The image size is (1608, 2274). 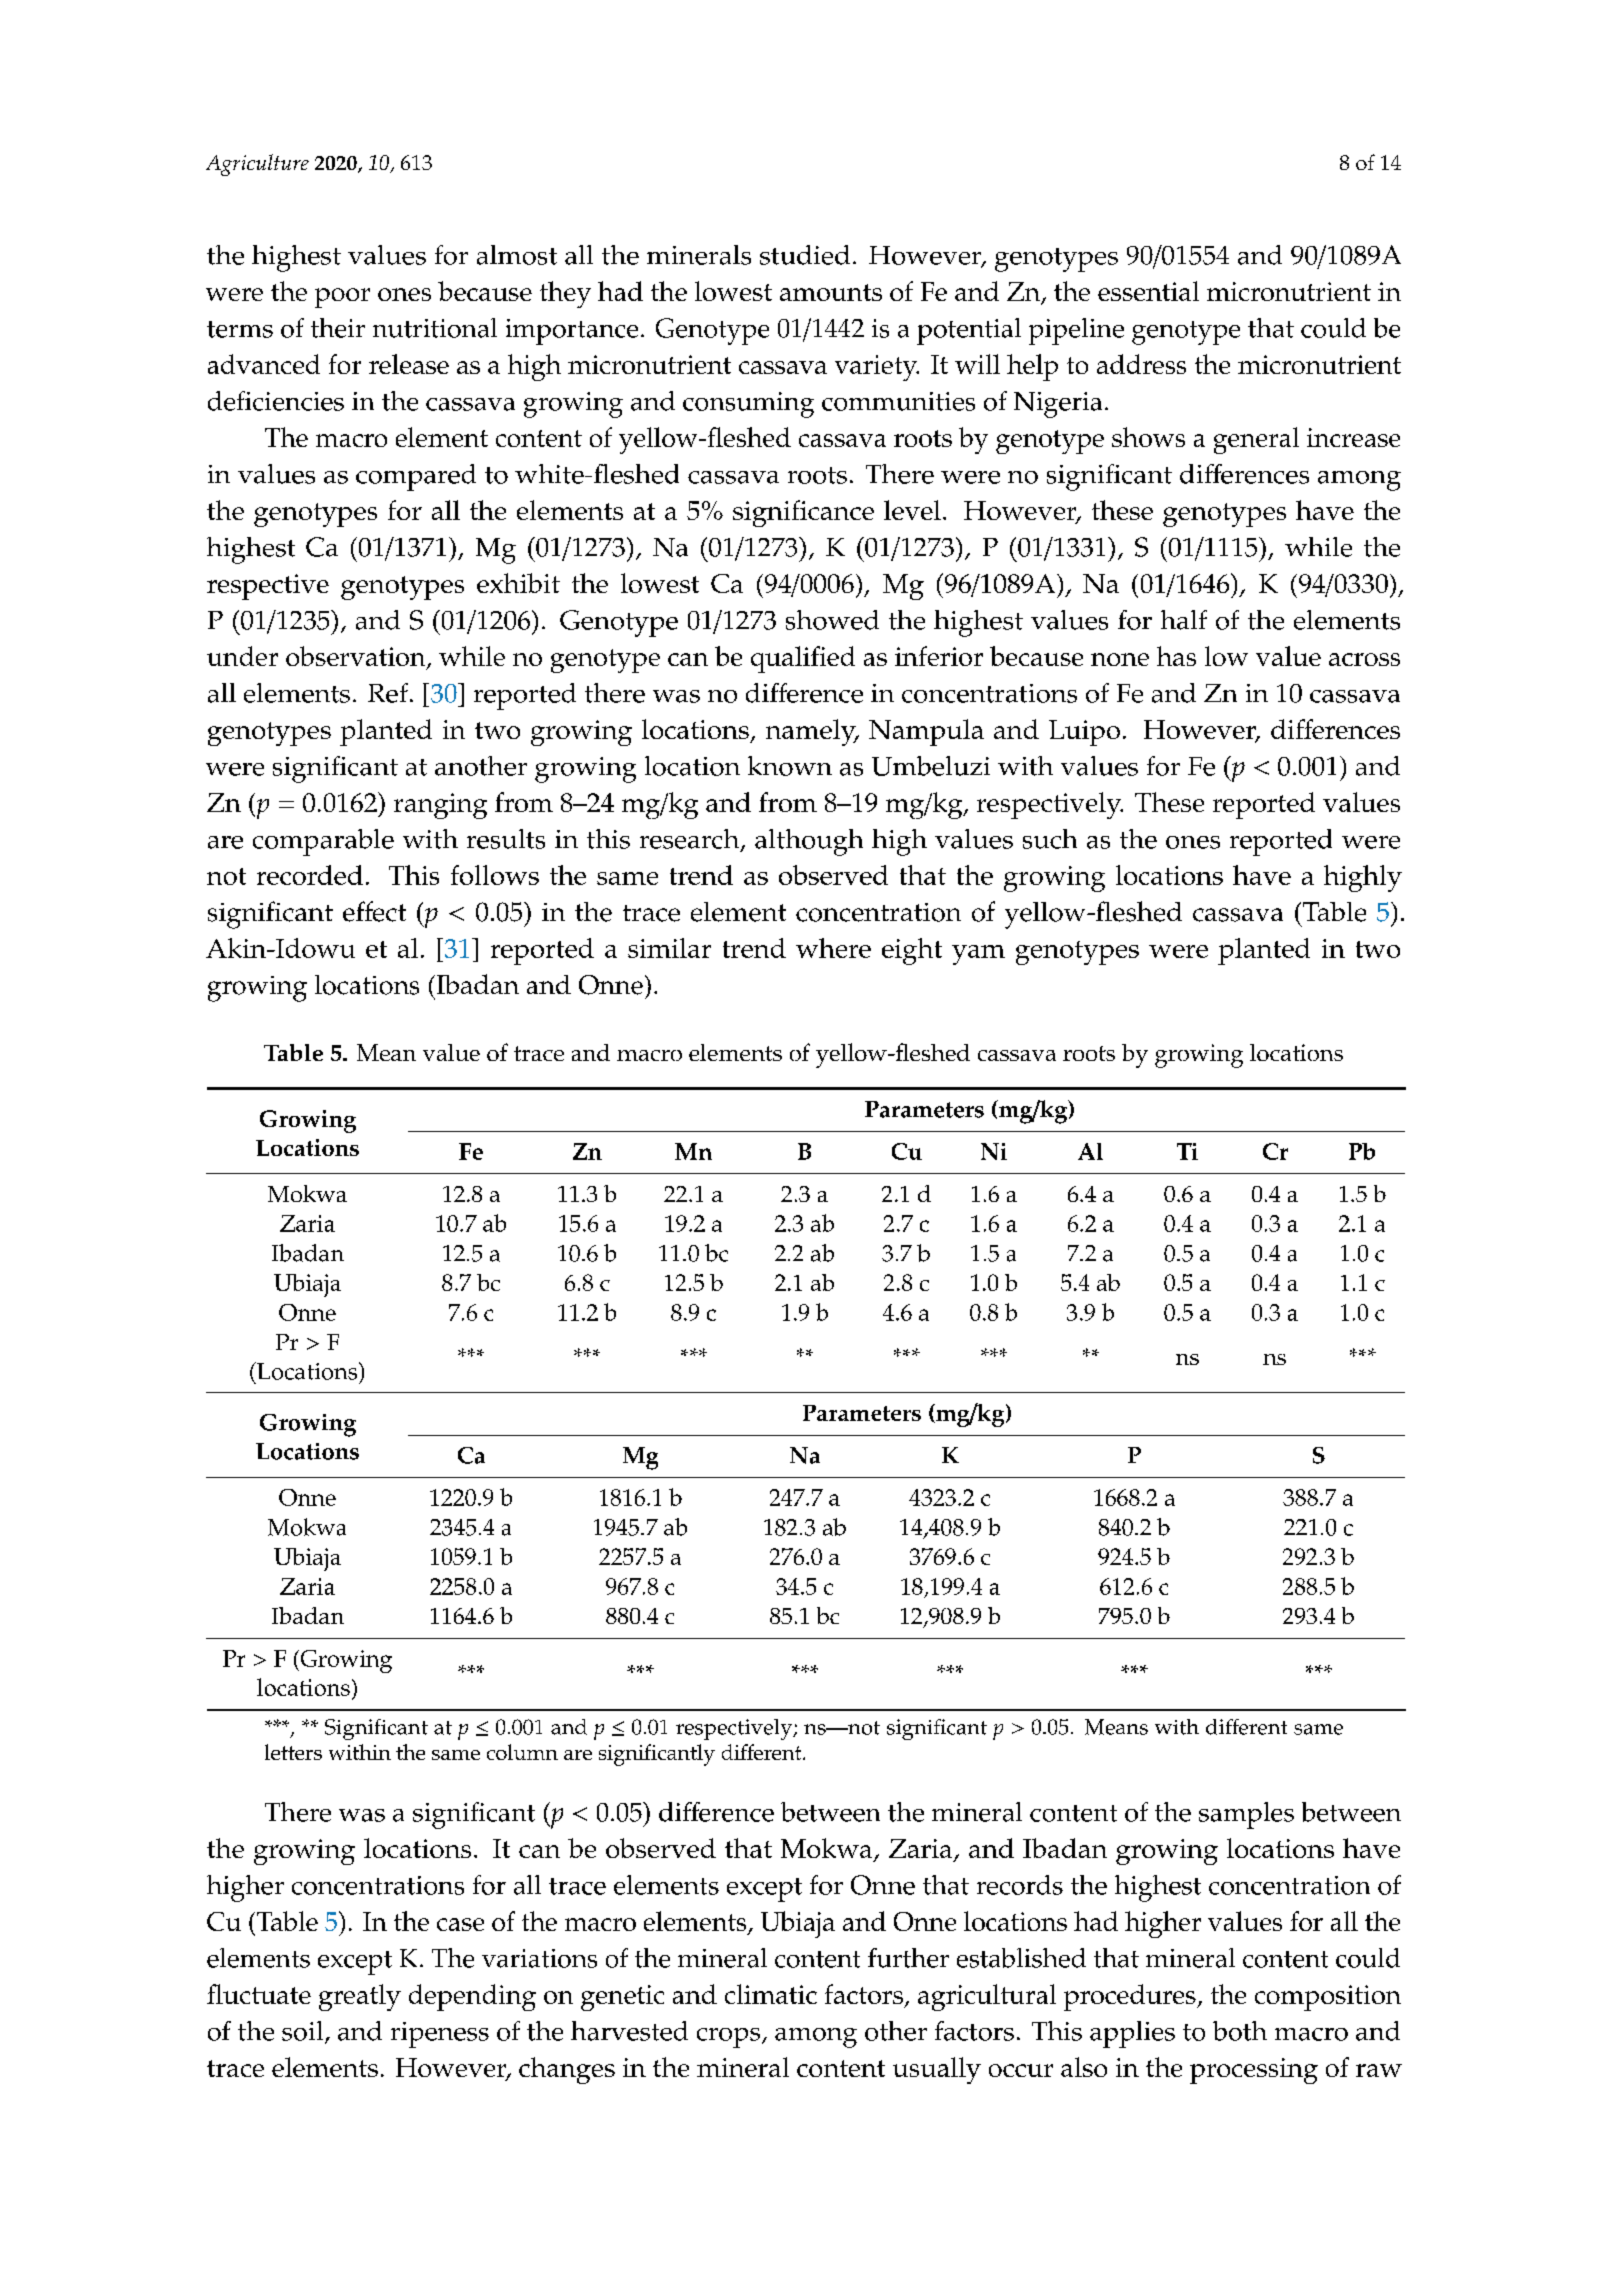 What do you see at coordinates (360, 1997) in the page?
I see `greatly` at bounding box center [360, 1997].
